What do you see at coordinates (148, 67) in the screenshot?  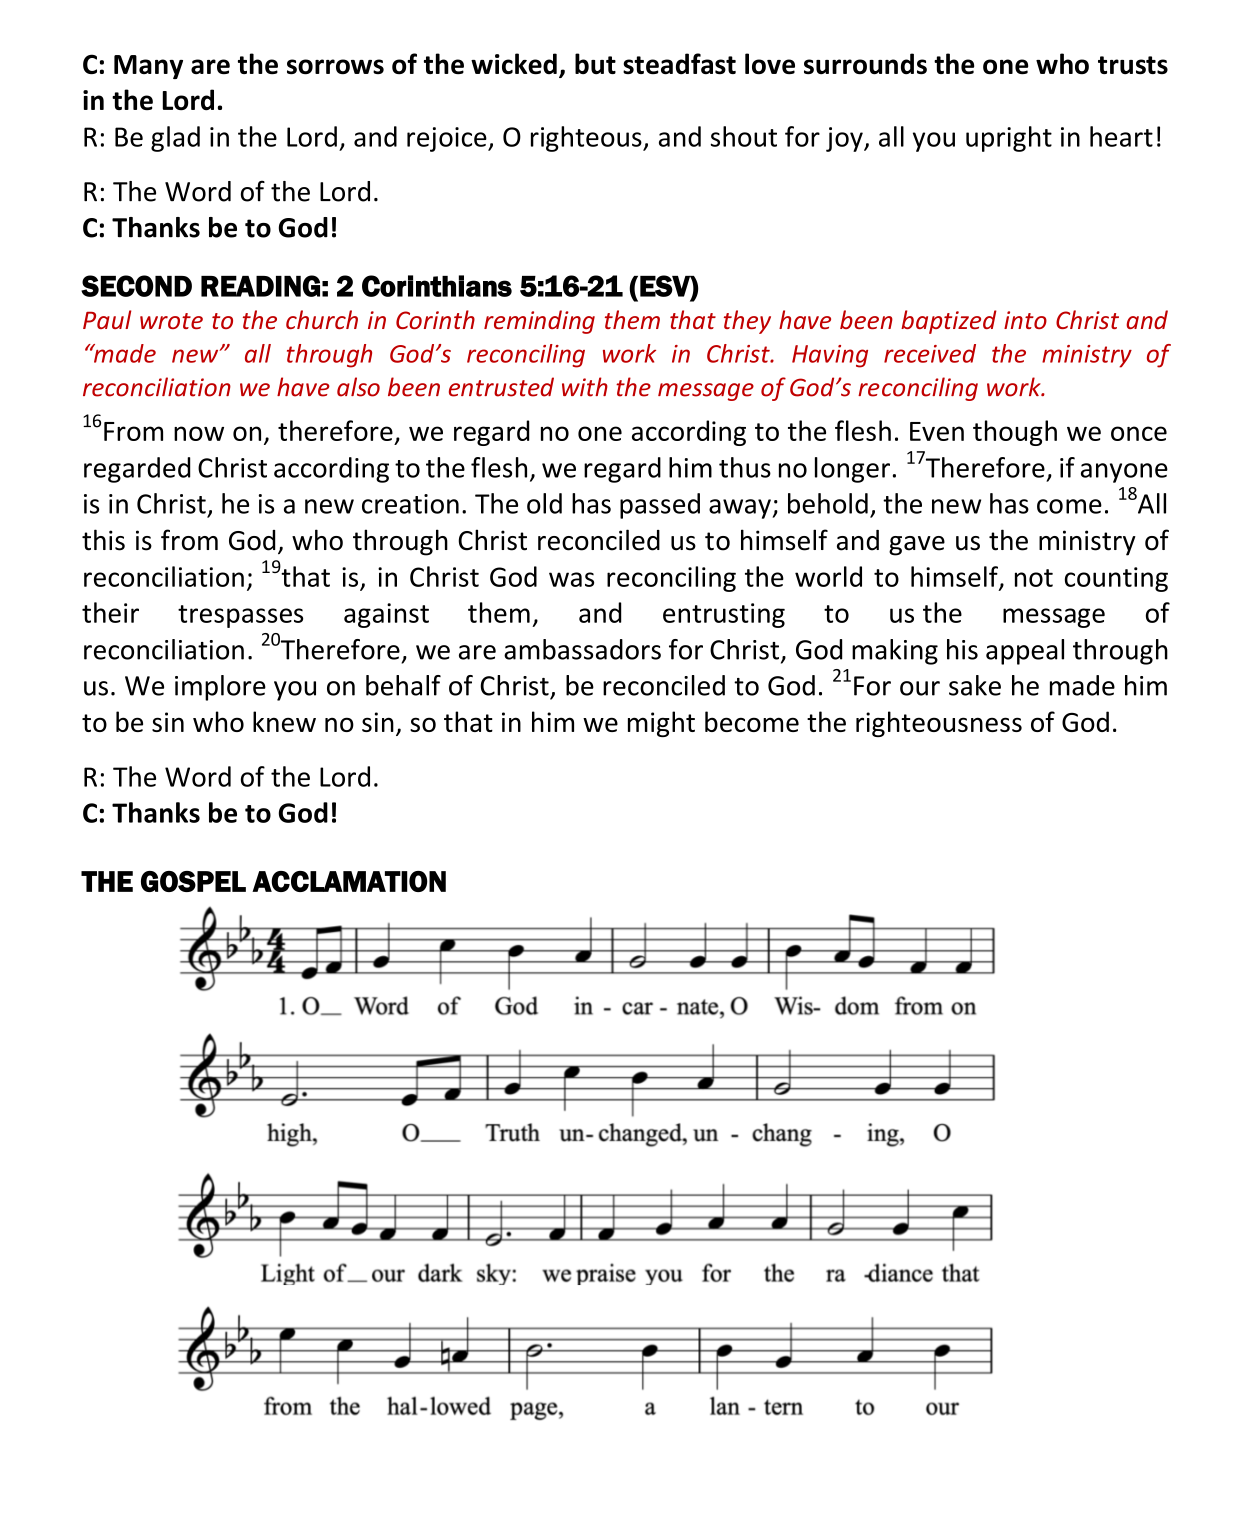 I see `Many` at bounding box center [148, 67].
